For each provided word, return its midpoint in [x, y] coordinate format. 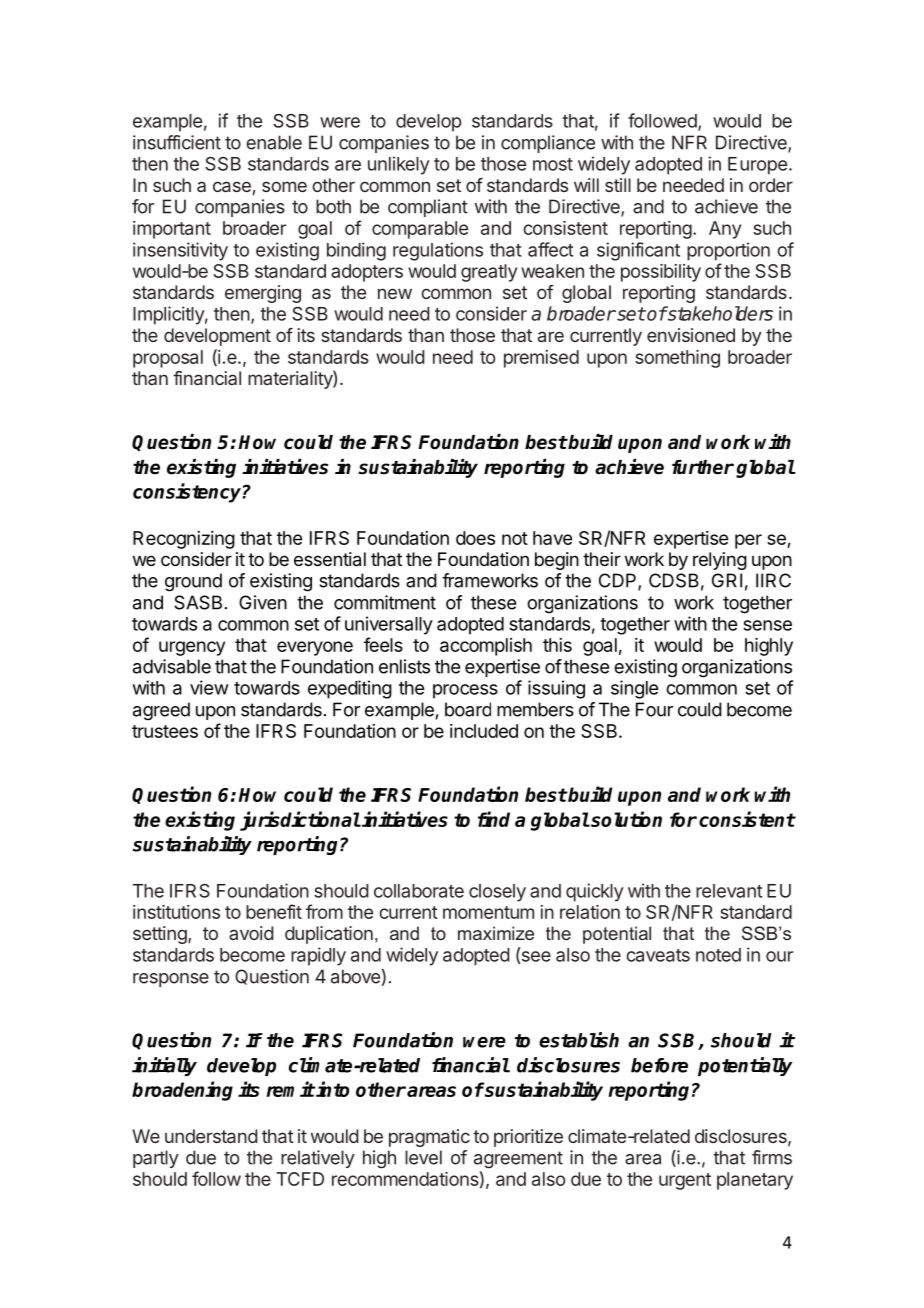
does [475, 538]
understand [211, 1136]
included [484, 731]
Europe [757, 166]
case [232, 186]
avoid [251, 933]
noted [718, 955]
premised [541, 359]
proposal [168, 359]
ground [193, 582]
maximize [496, 933]
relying [720, 561]
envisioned [691, 335]
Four [654, 709]
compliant [428, 208]
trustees [165, 731]
